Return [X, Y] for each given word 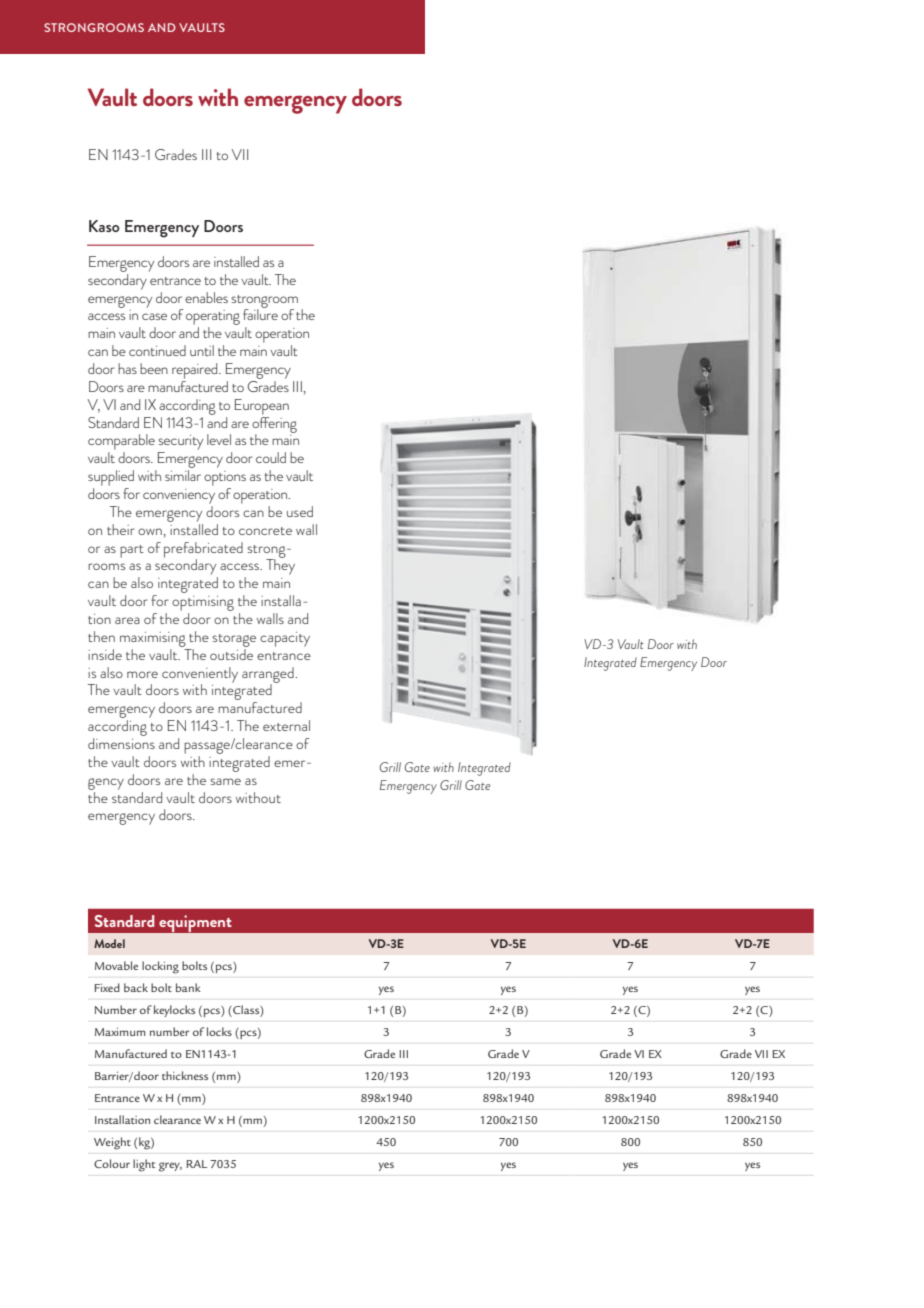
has [127, 368]
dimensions [121, 743]
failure [260, 313]
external [286, 725]
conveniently [200, 676]
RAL [197, 1164]
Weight [112, 1143]
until [202, 350]
